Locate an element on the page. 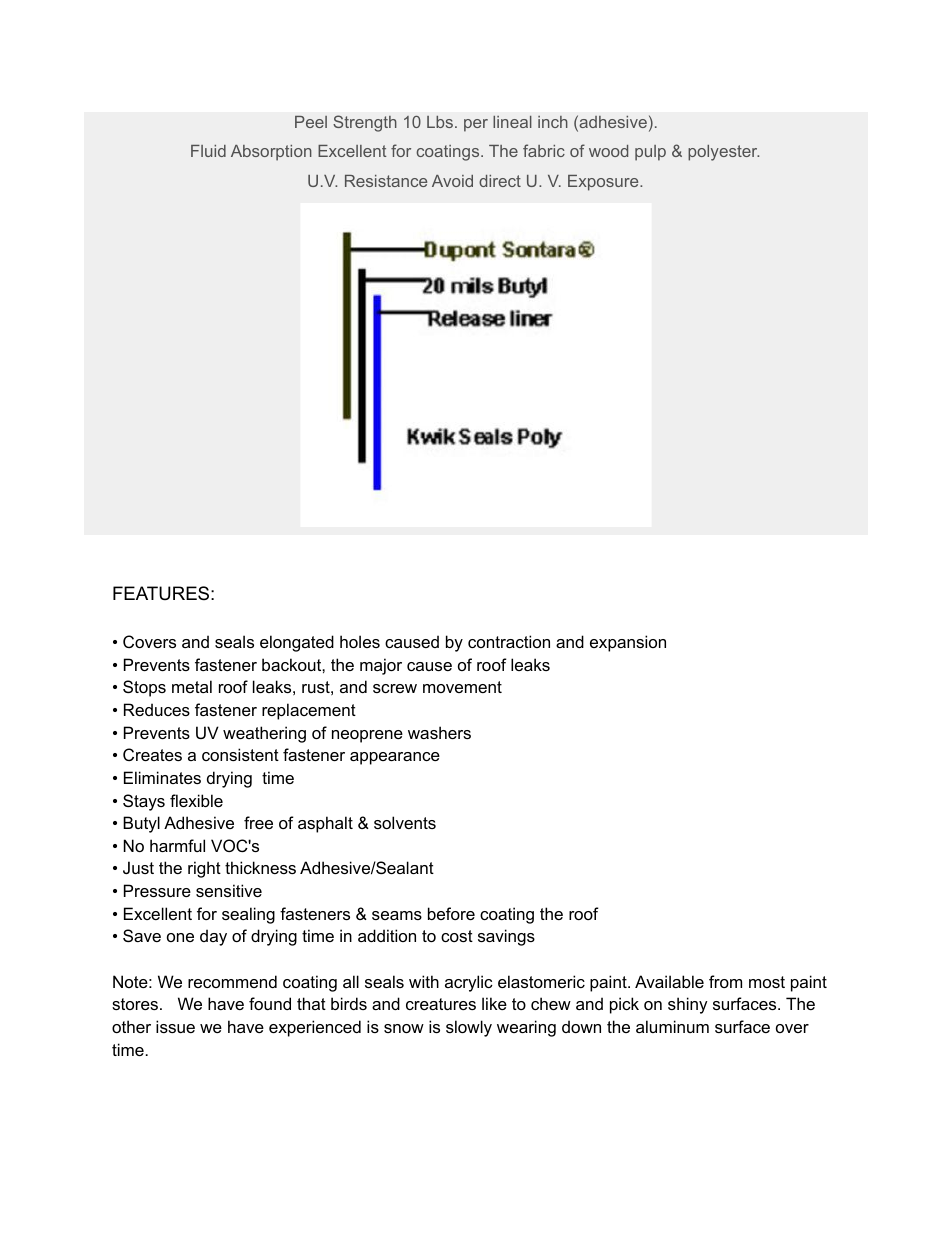 This image has width=952, height=1233. recommend is located at coordinates (232, 981).
